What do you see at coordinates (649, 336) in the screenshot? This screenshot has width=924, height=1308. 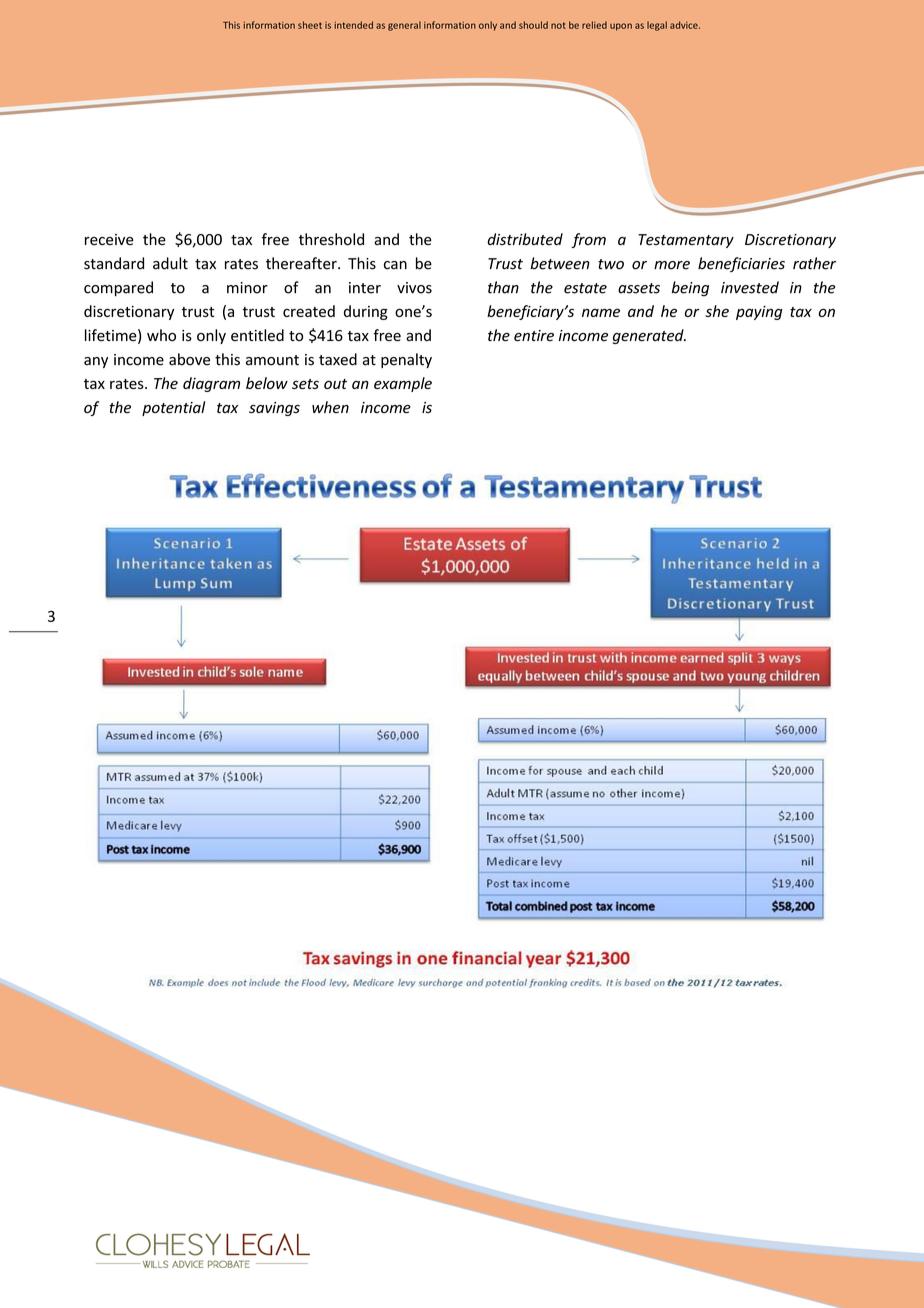 I see `generated` at bounding box center [649, 336].
